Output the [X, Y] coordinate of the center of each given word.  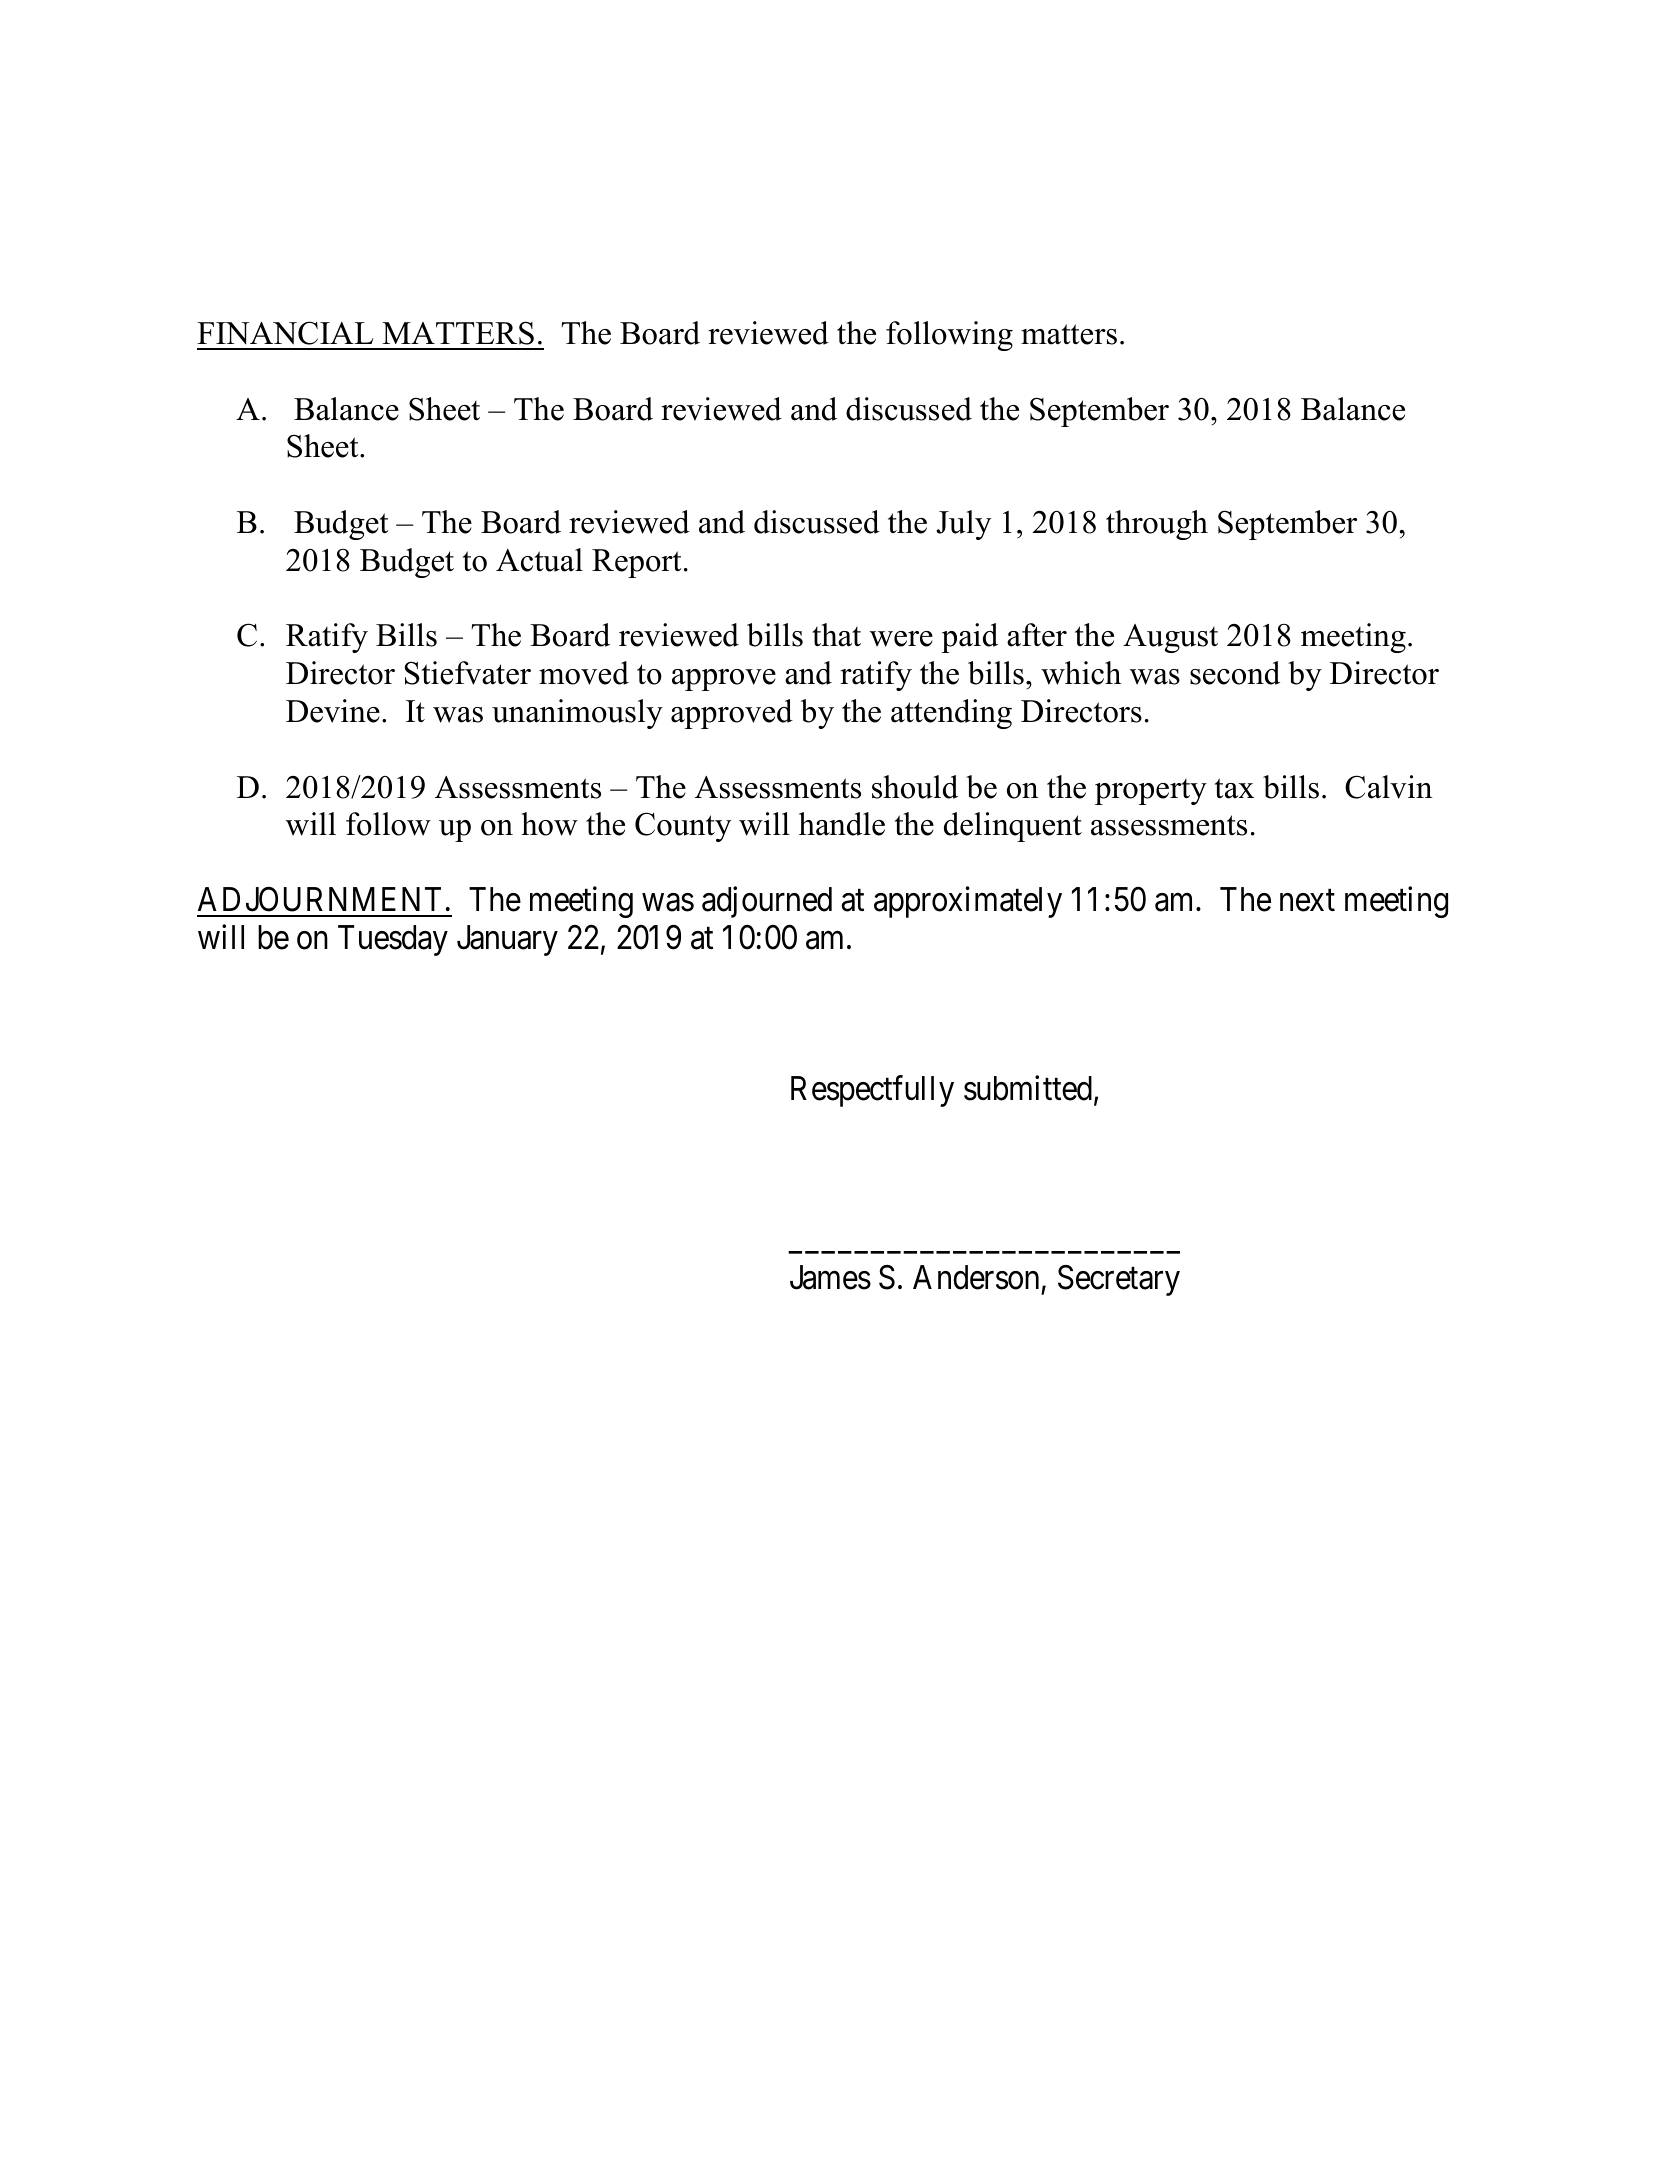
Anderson [976, 1277]
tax [1234, 788]
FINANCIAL [285, 333]
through [1157, 525]
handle [842, 824]
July [963, 525]
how [549, 824]
